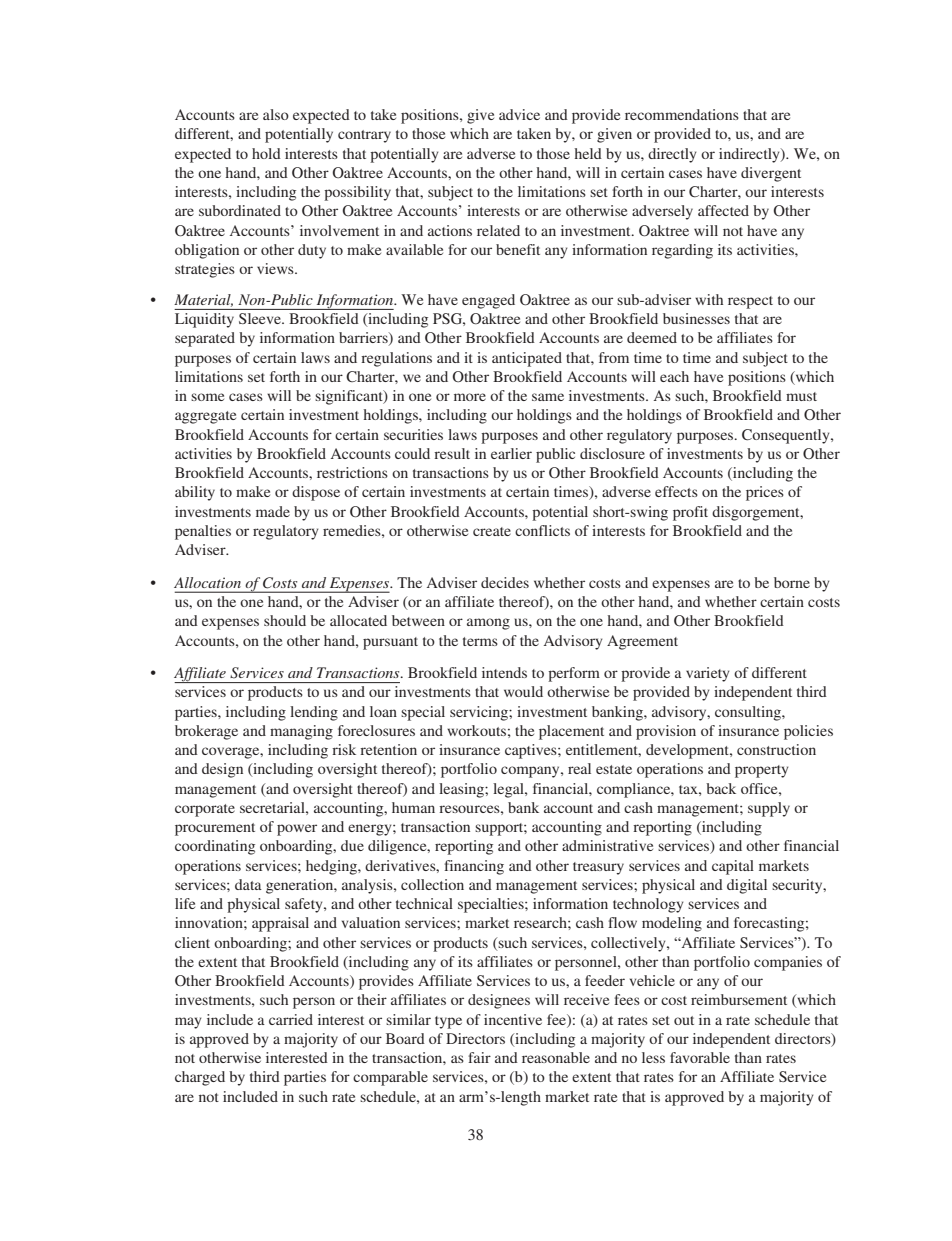  I want to click on anticipated, so click(527, 359).
